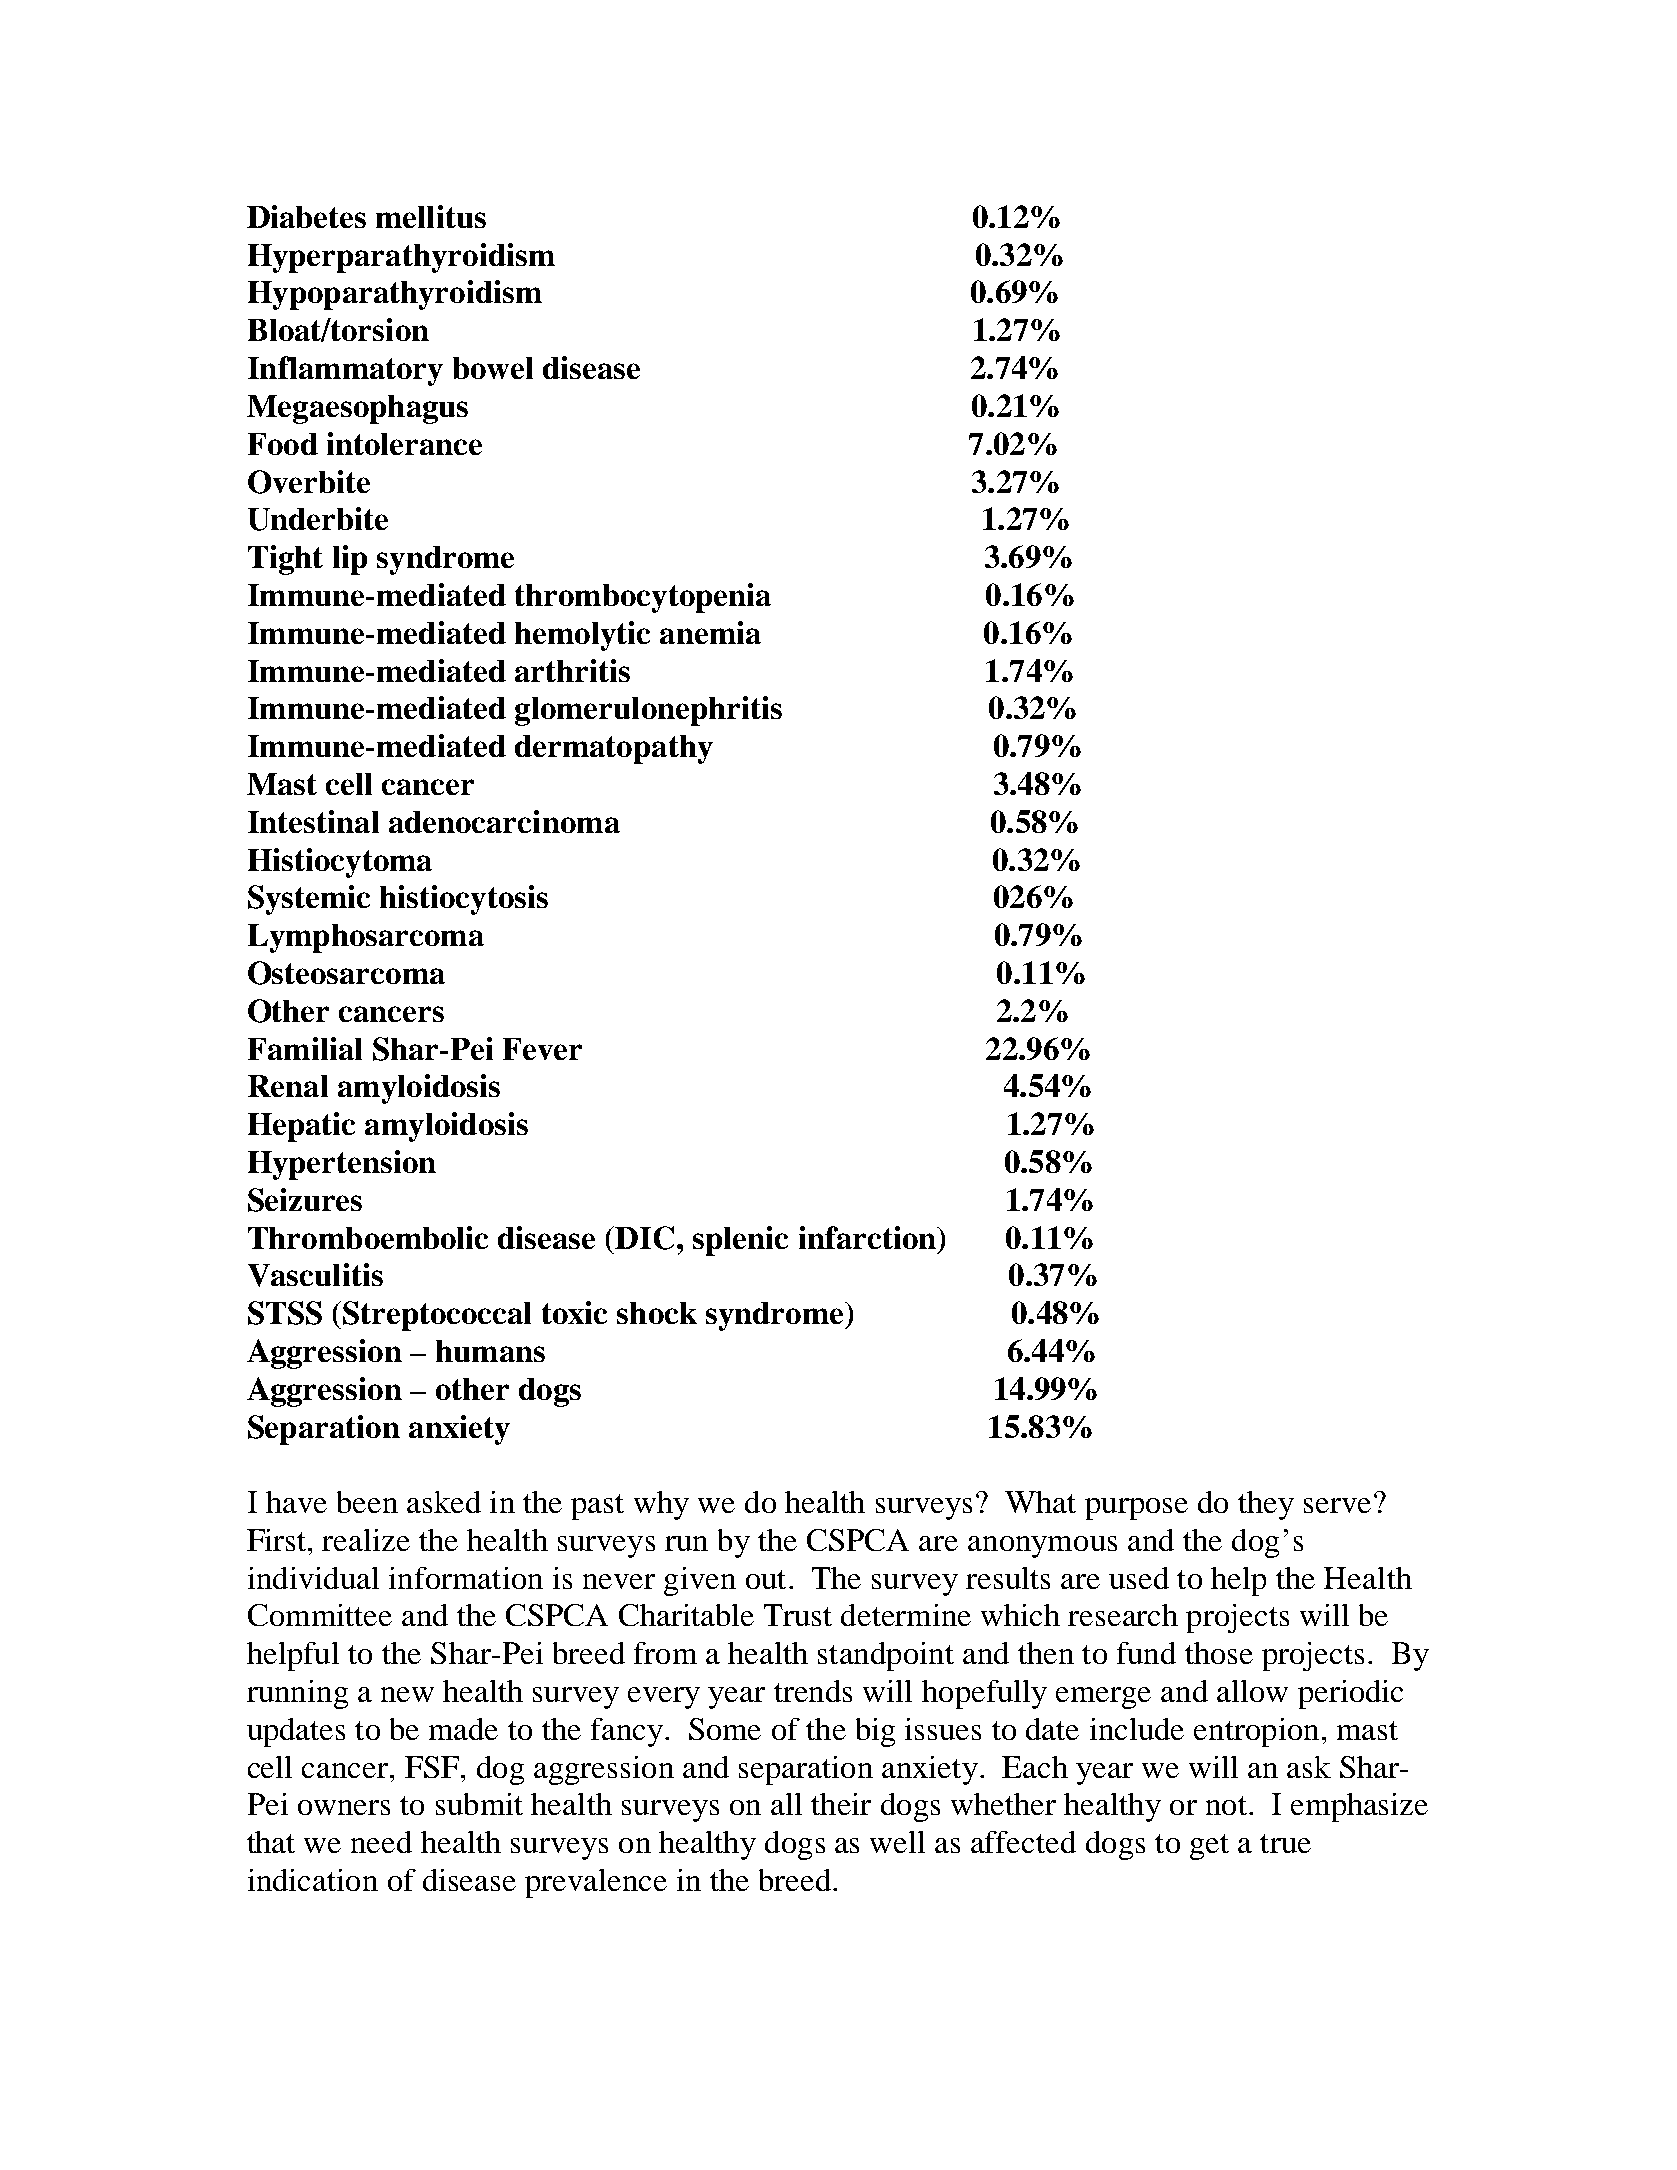  What do you see at coordinates (710, 632) in the image?
I see `anemia` at bounding box center [710, 632].
